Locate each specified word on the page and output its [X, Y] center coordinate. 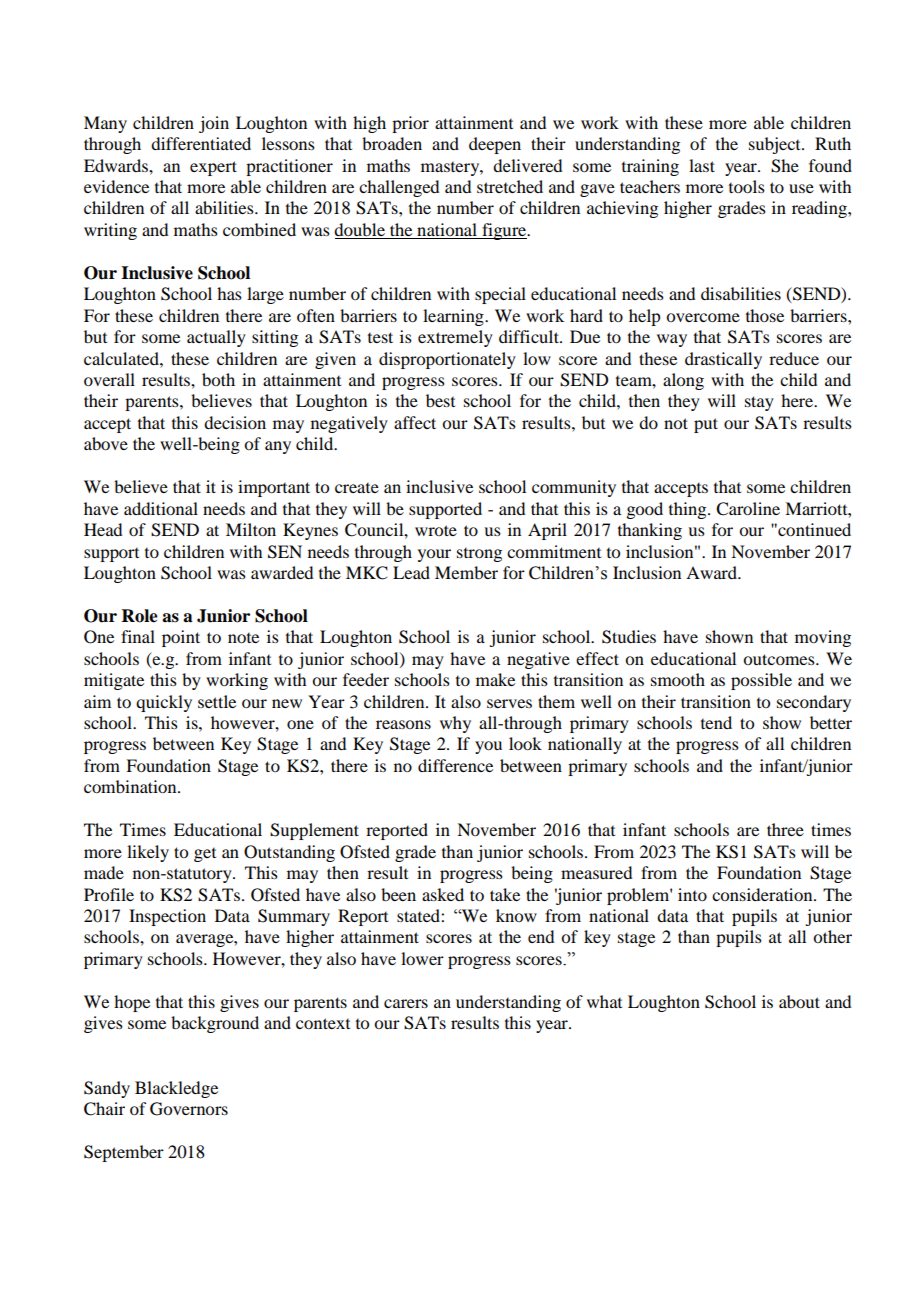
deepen [495, 145]
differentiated [201, 143]
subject [776, 145]
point [181, 638]
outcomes [780, 659]
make [495, 679]
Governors [189, 1109]
